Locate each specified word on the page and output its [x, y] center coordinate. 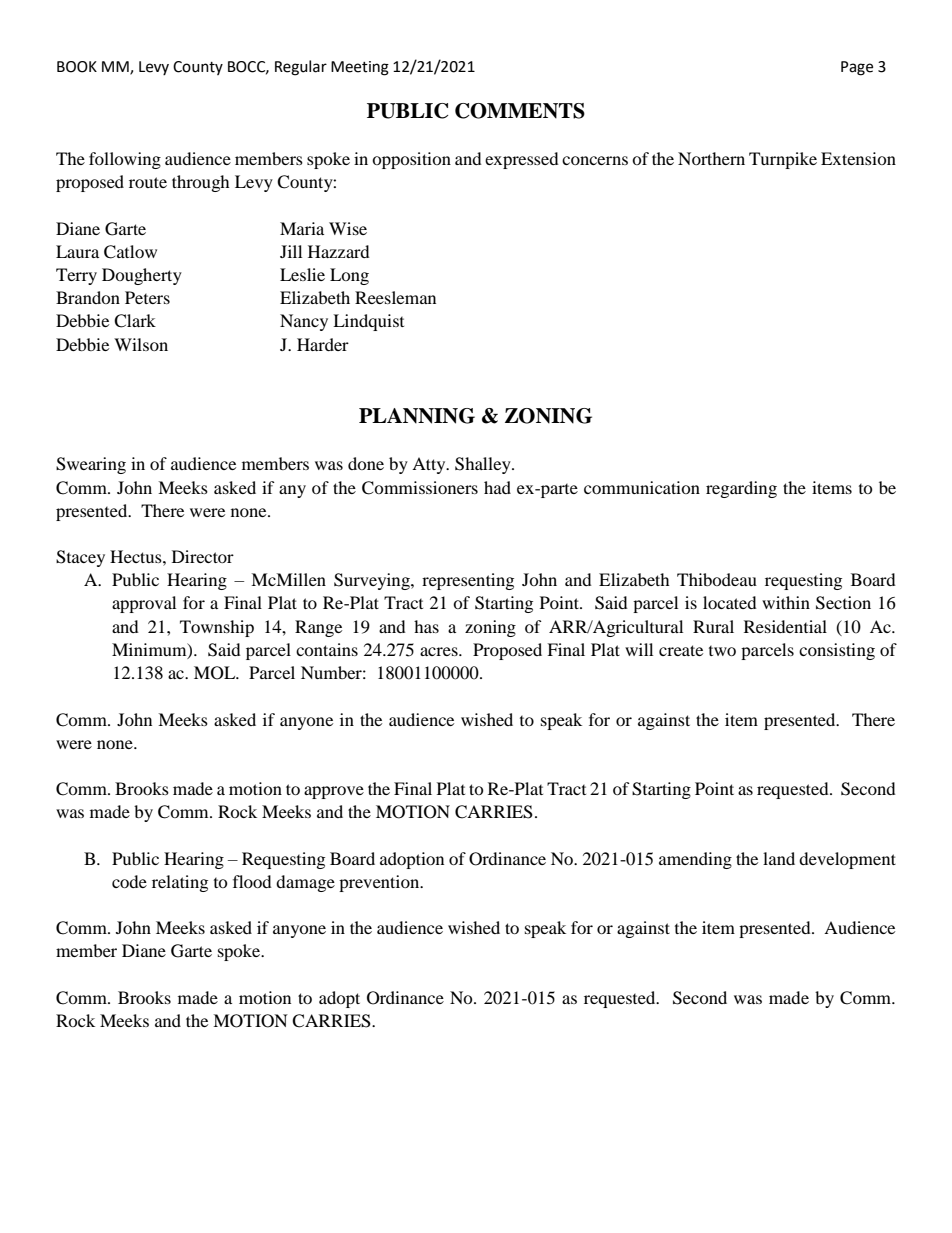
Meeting [360, 68]
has [426, 626]
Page [857, 68]
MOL [216, 673]
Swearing [91, 465]
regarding [741, 489]
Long [349, 276]
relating [180, 883]
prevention [380, 883]
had [497, 487]
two [722, 651]
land [779, 858]
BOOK [77, 67]
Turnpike [783, 160]
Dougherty [142, 276]
